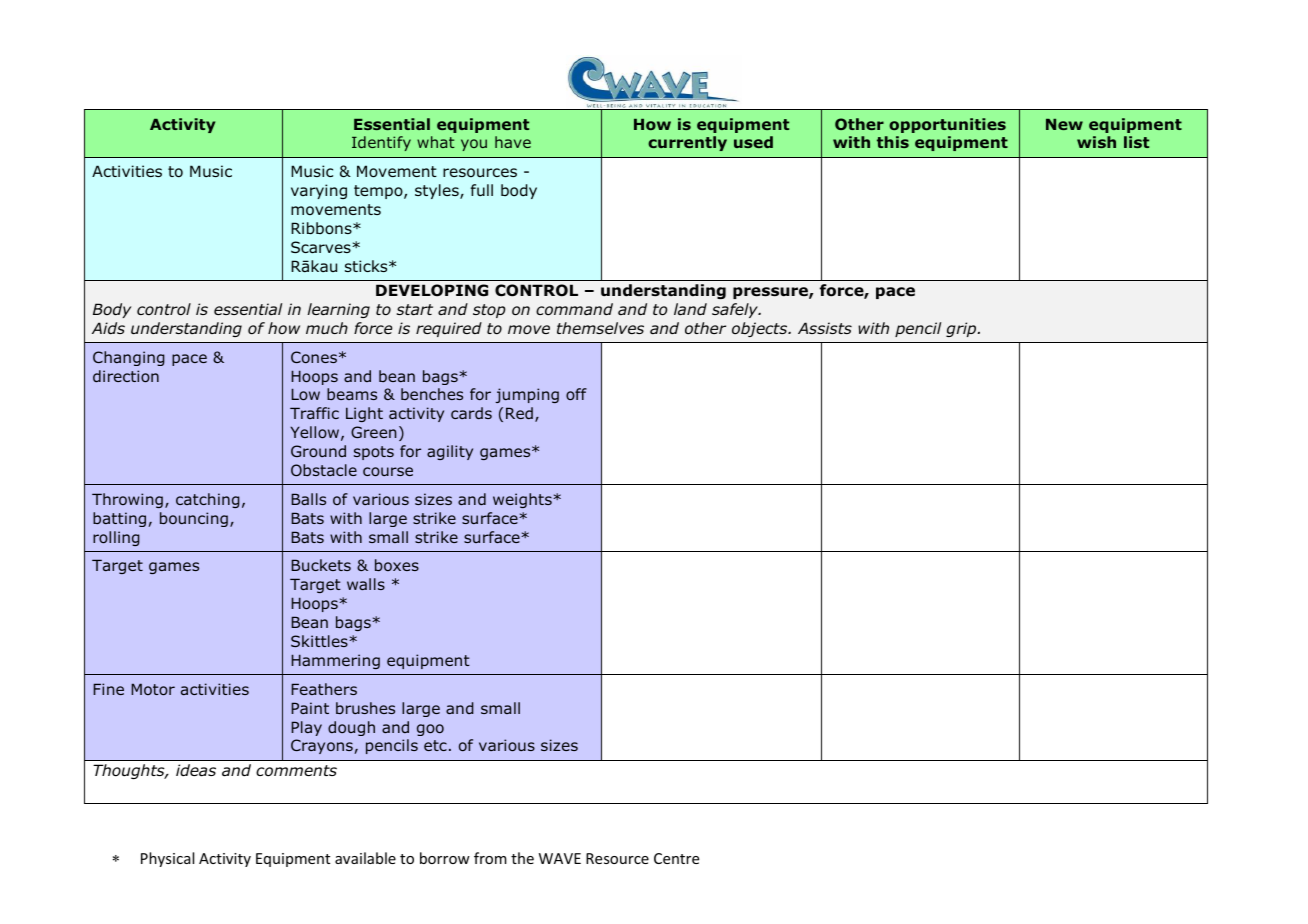 The height and width of the image is (924, 1308). Describe the element at coordinates (523, 500) in the image. I see `weights` at that location.
